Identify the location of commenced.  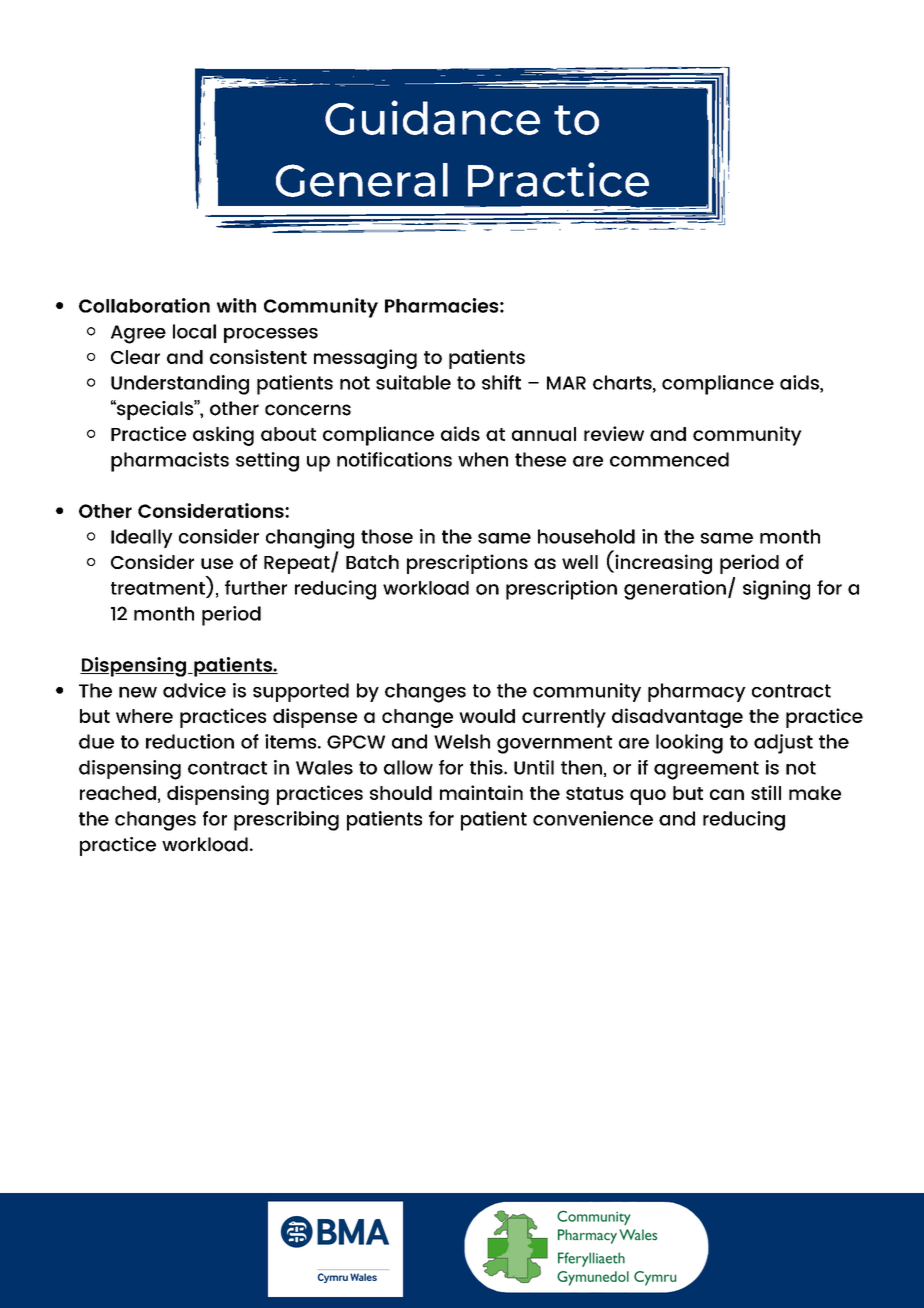
(669, 459).
